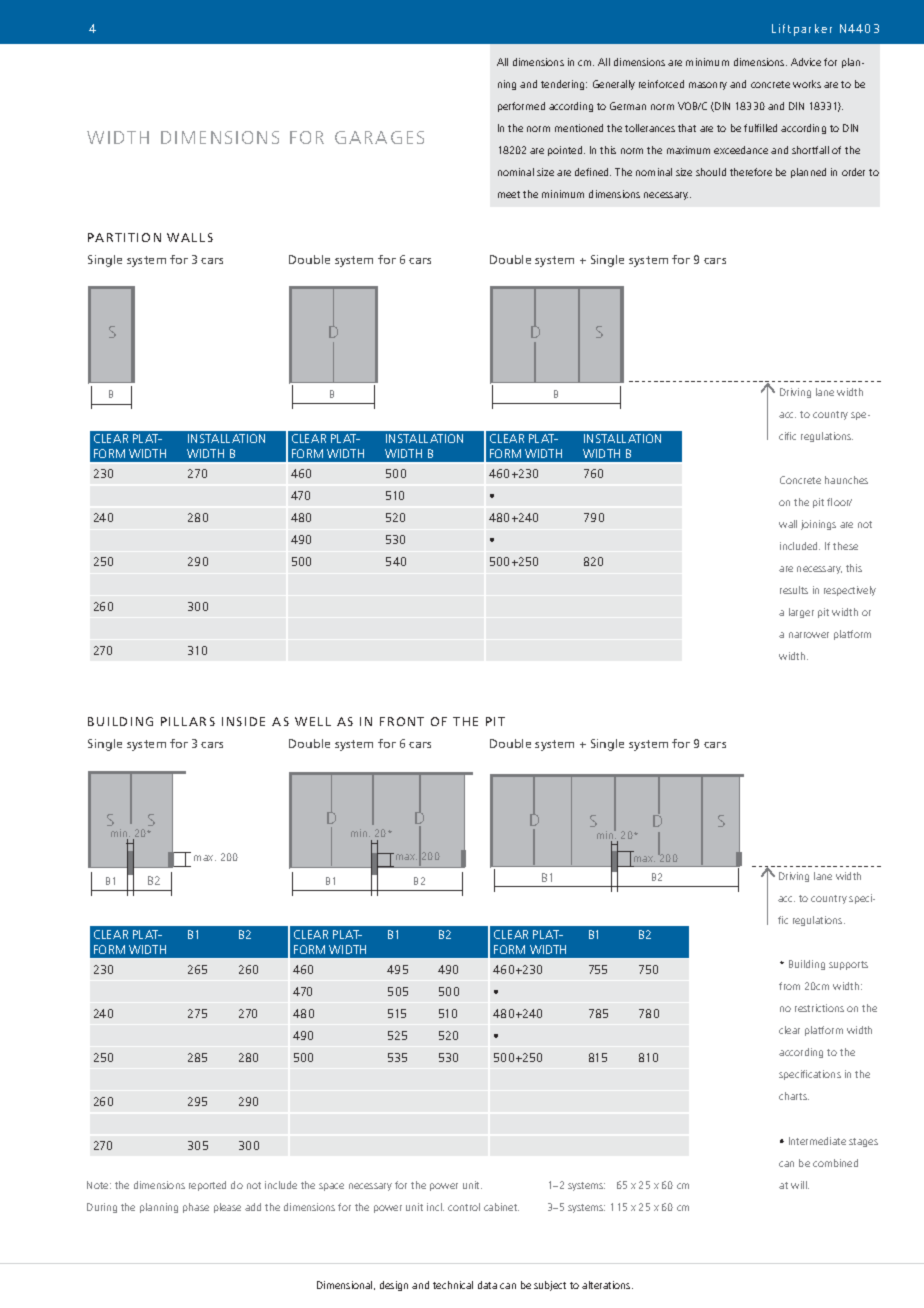  What do you see at coordinates (196, 1208) in the screenshot?
I see `phase` at bounding box center [196, 1208].
